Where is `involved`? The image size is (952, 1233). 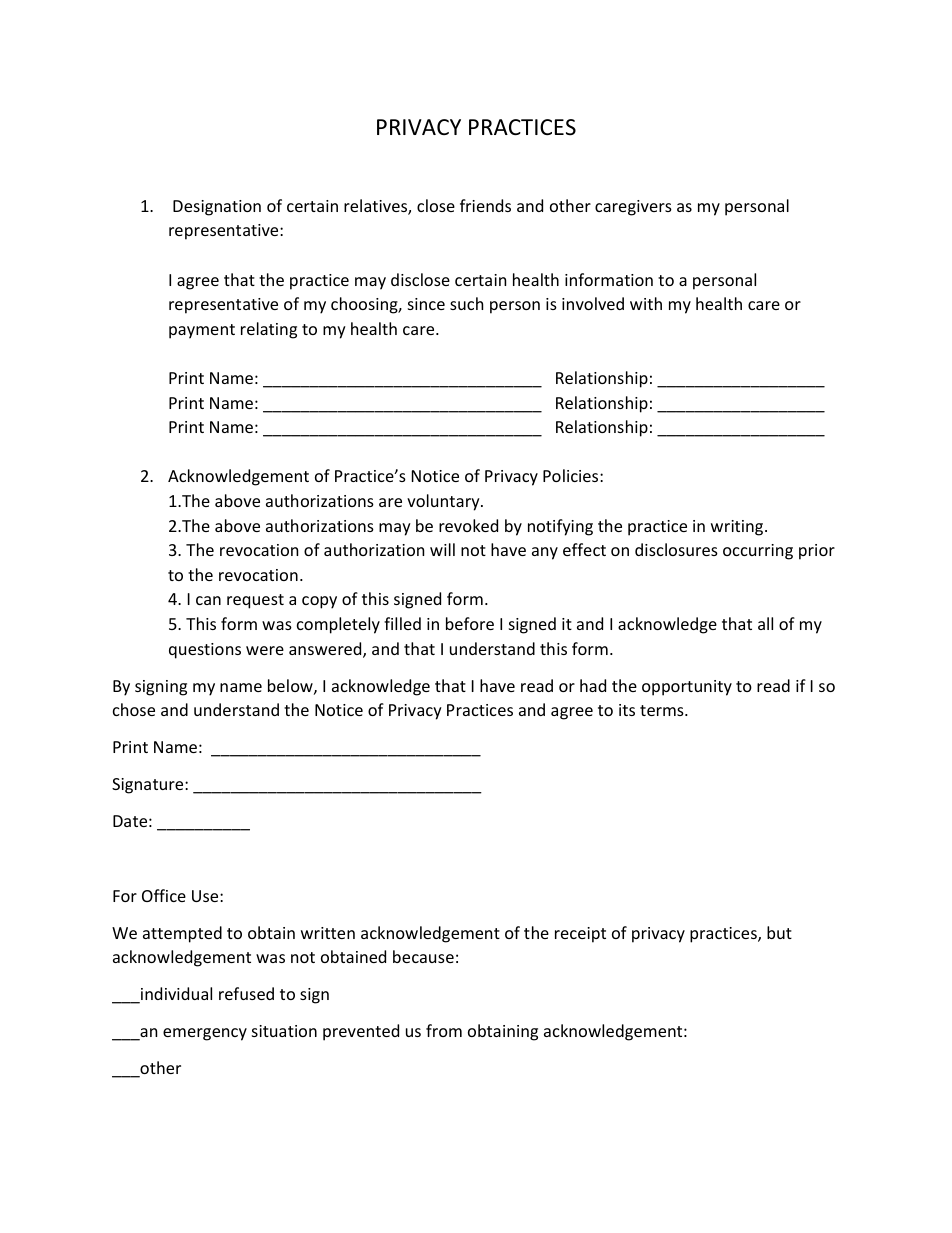 involved is located at coordinates (593, 303).
